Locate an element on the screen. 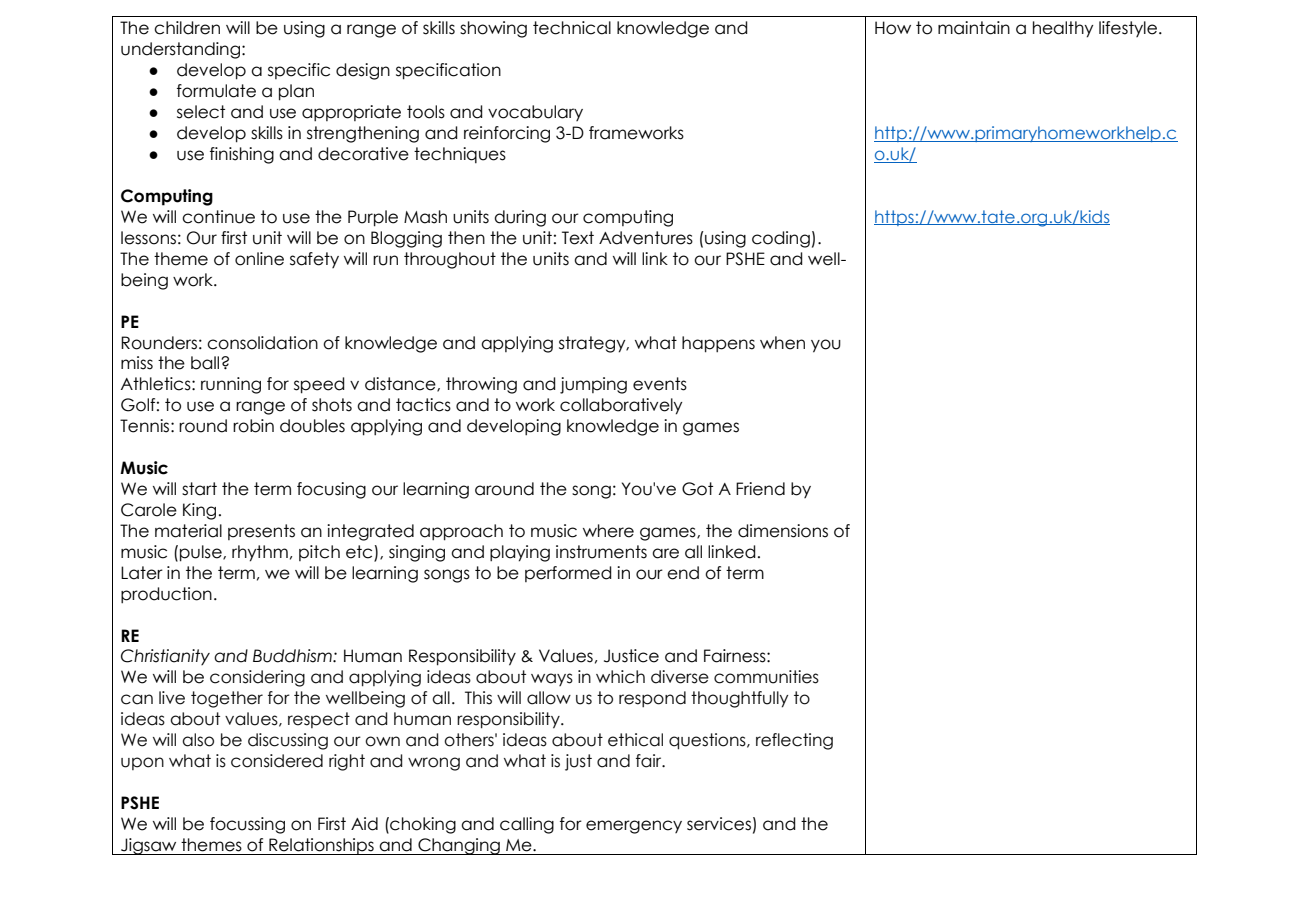 Image resolution: width=1308 pixels, height=924 pixels. technical is located at coordinates (572, 28).
